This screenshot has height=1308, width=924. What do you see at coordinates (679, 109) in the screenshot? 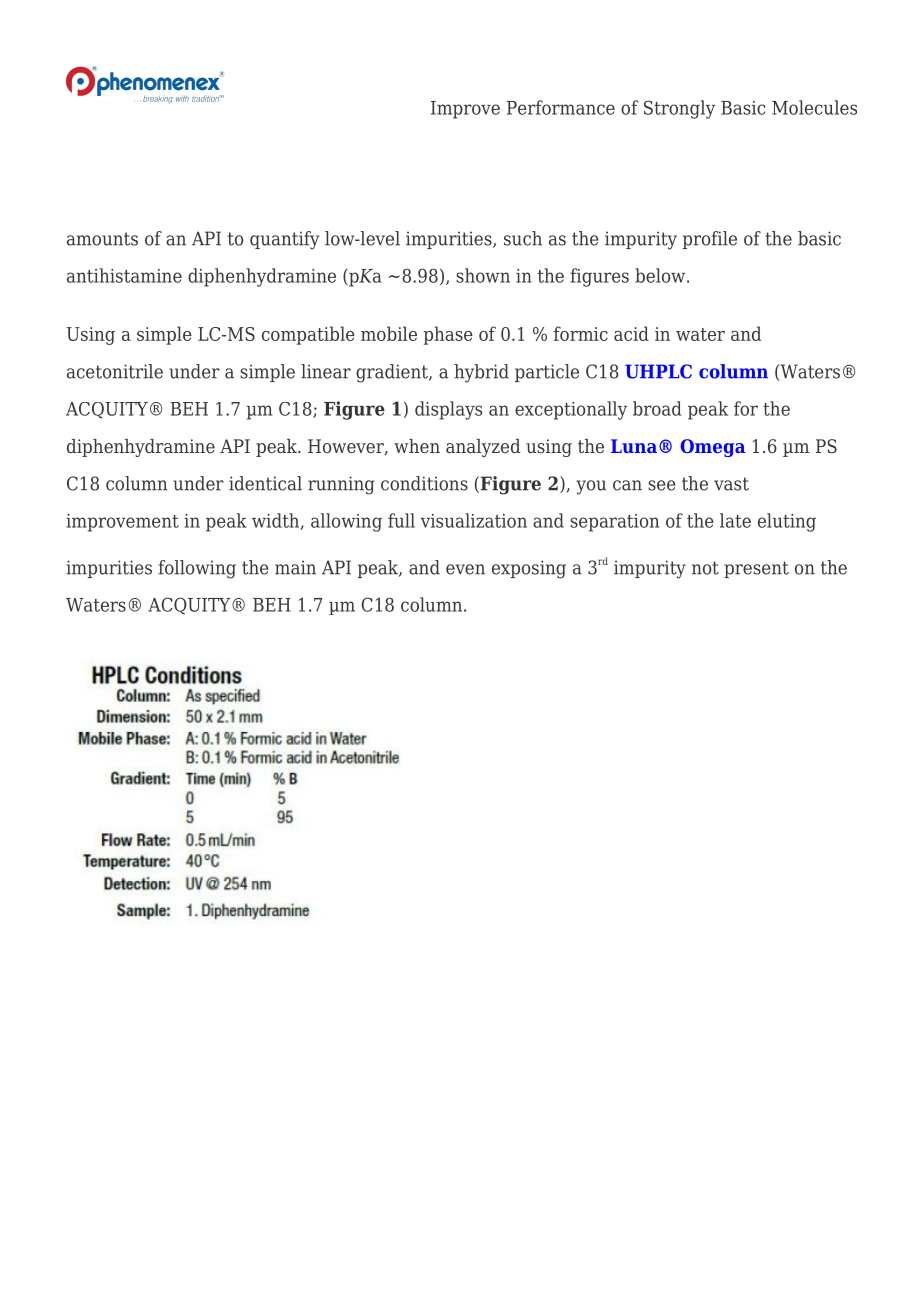
I see `Strongly` at bounding box center [679, 109].
